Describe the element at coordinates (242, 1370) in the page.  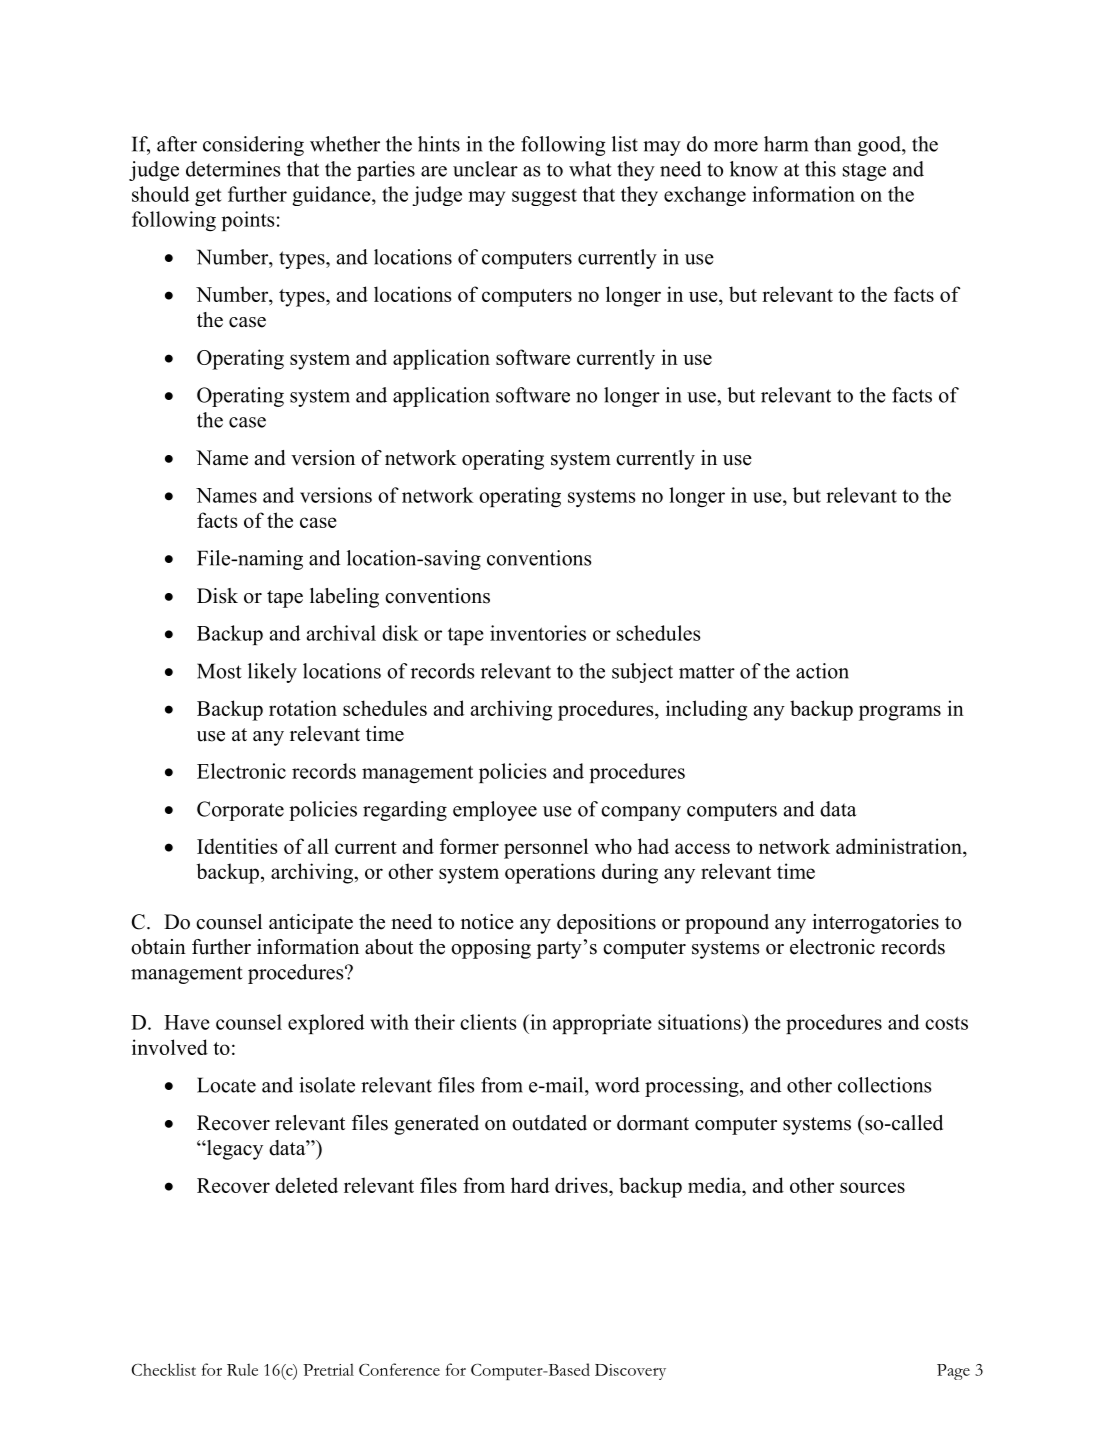
I see `Rule` at that location.
